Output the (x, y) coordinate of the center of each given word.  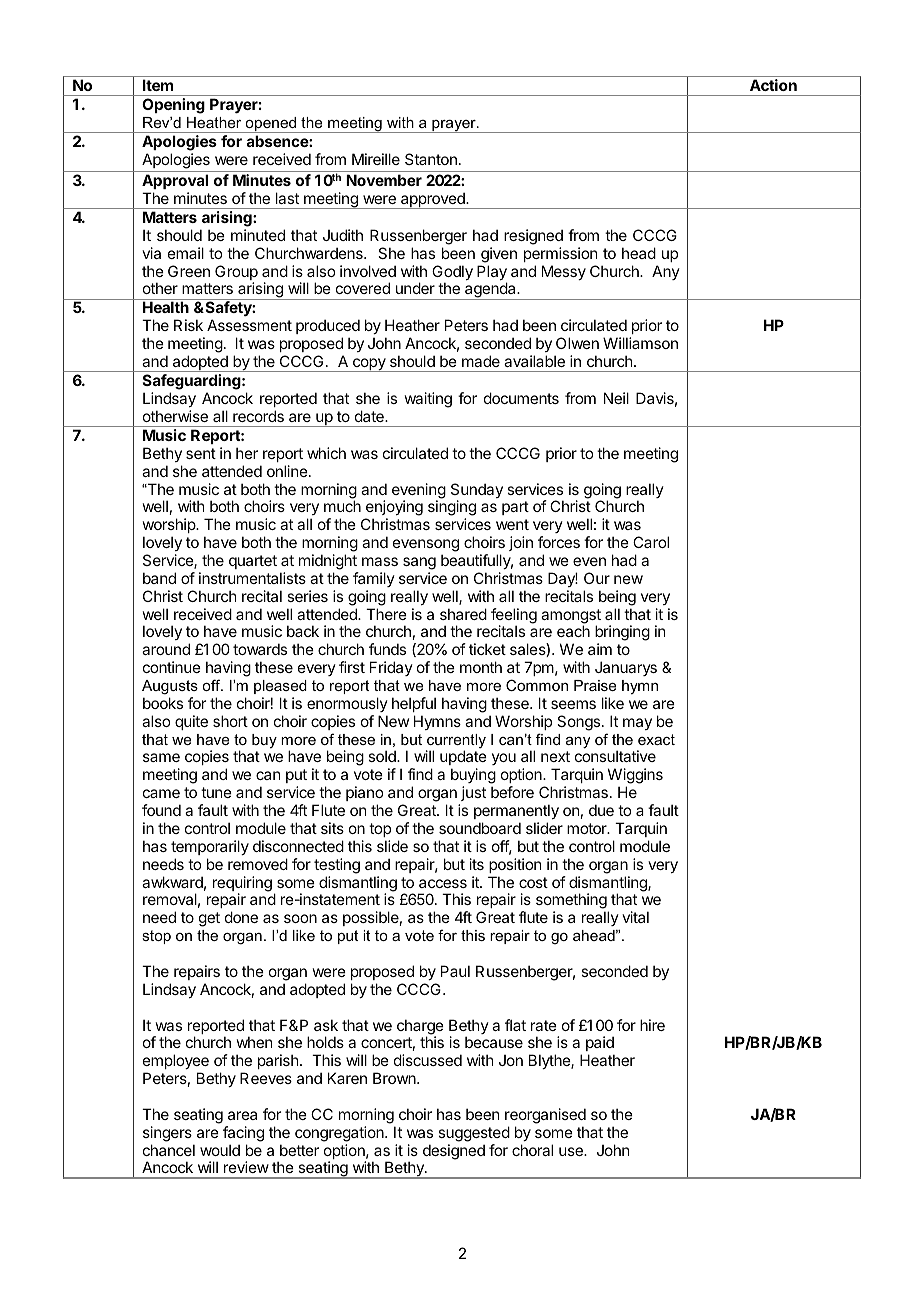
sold (383, 756)
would (220, 1150)
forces (559, 542)
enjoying (394, 509)
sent (201, 453)
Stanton (431, 159)
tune (216, 792)
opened (271, 125)
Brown (395, 1078)
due (601, 810)
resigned (533, 237)
